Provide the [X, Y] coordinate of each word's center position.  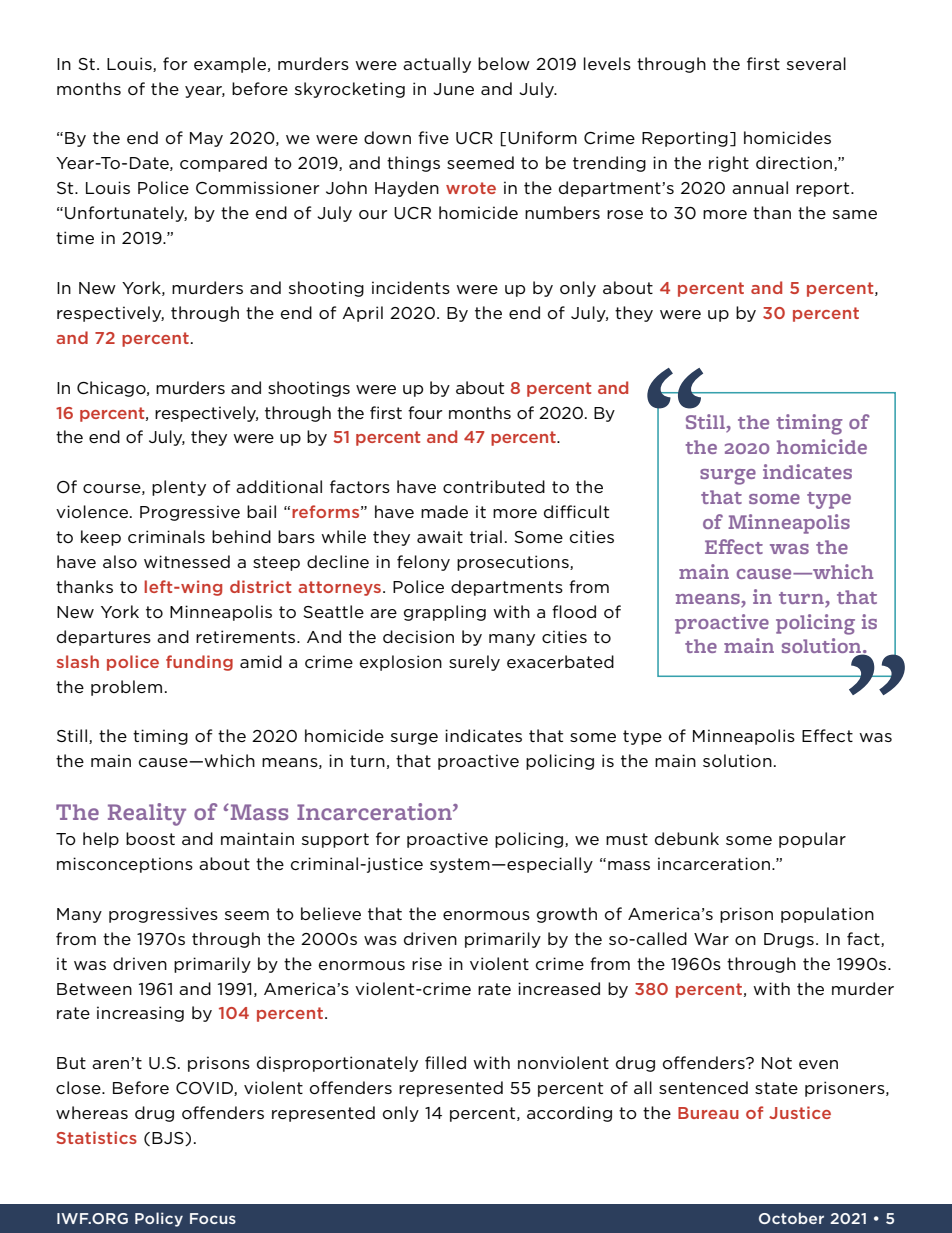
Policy [159, 1219]
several [816, 63]
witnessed [187, 561]
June [453, 89]
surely [474, 663]
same [855, 214]
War [711, 939]
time [75, 237]
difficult [576, 511]
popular [812, 840]
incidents [411, 287]
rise [427, 963]
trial [486, 536]
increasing [140, 1014]
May [206, 139]
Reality [147, 814]
